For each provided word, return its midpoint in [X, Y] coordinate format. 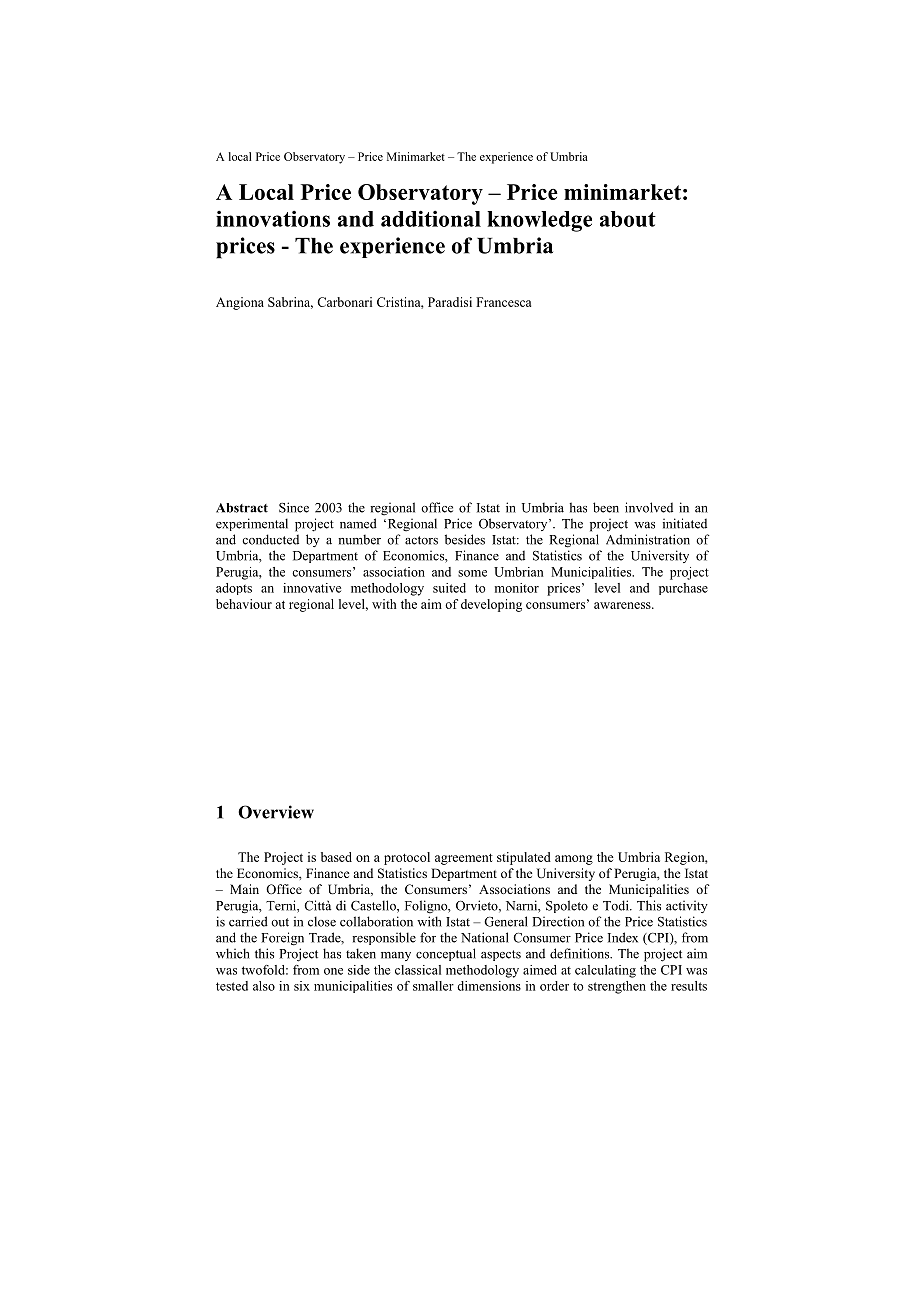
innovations [273, 218]
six [302, 986]
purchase [683, 589]
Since [294, 507]
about [628, 219]
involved [649, 507]
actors [421, 540]
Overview [276, 812]
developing [491, 605]
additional [431, 218]
